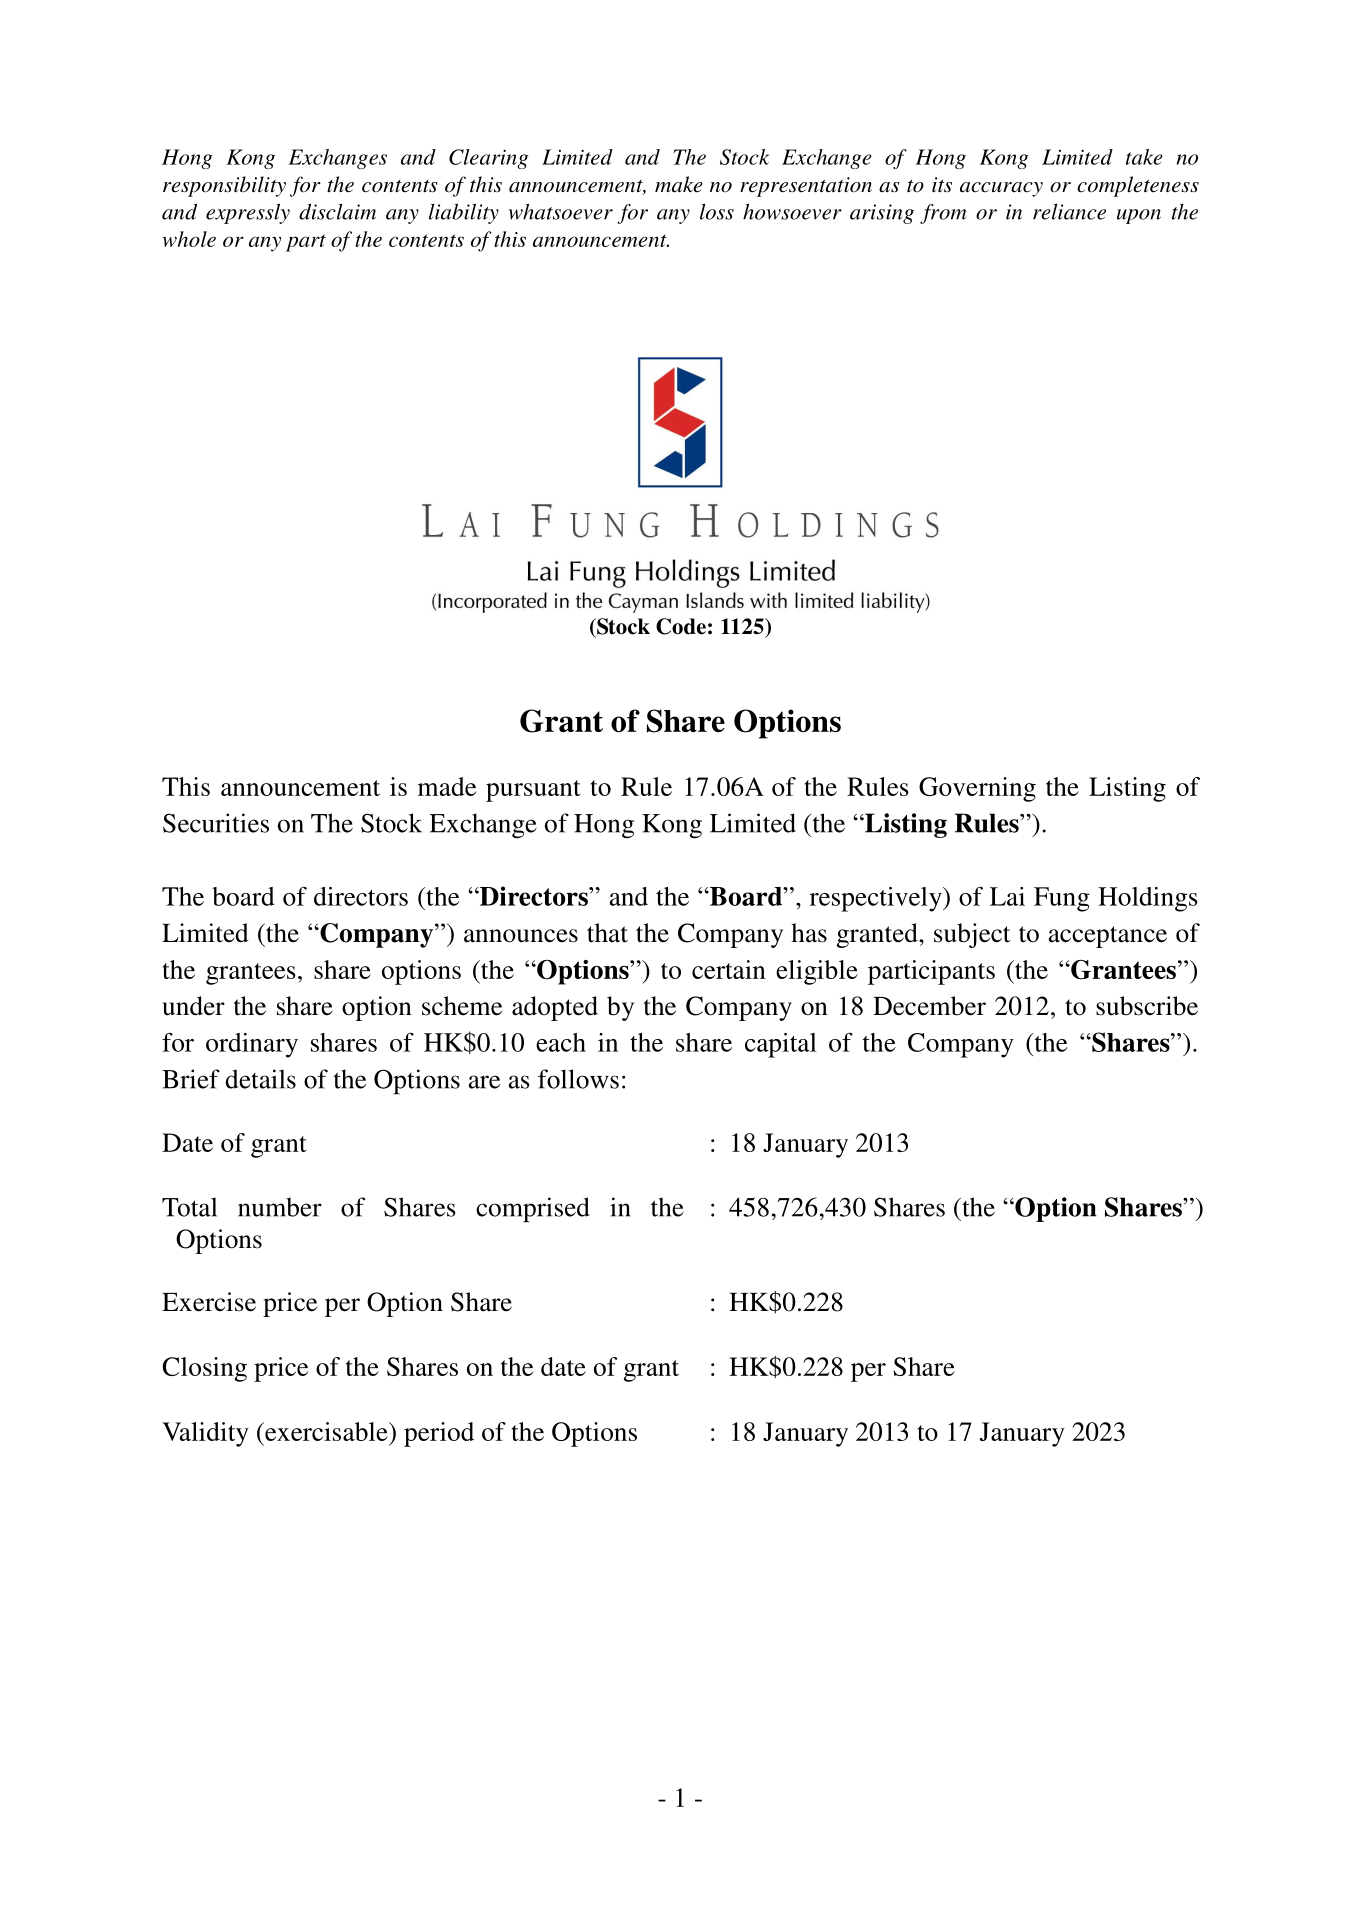 This document has height=1924, width=1360. Describe the element at coordinates (204, 1369) in the document. I see `Closing` at that location.
